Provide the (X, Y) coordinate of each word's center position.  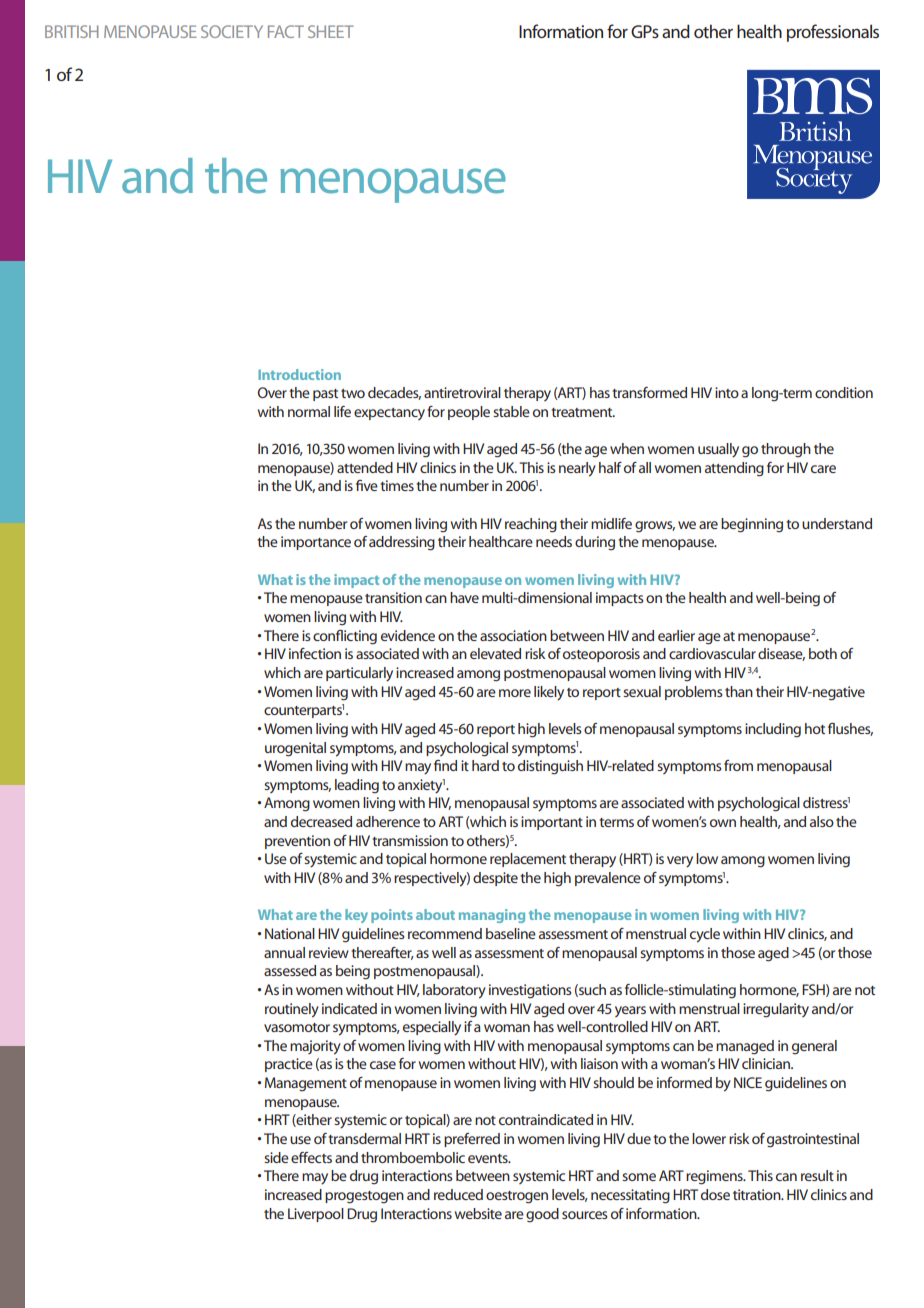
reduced (458, 1194)
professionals (833, 33)
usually (718, 450)
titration (758, 1194)
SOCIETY (232, 31)
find (445, 765)
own (723, 823)
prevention (297, 842)
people (469, 413)
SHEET (331, 31)
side (276, 1157)
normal (309, 411)
